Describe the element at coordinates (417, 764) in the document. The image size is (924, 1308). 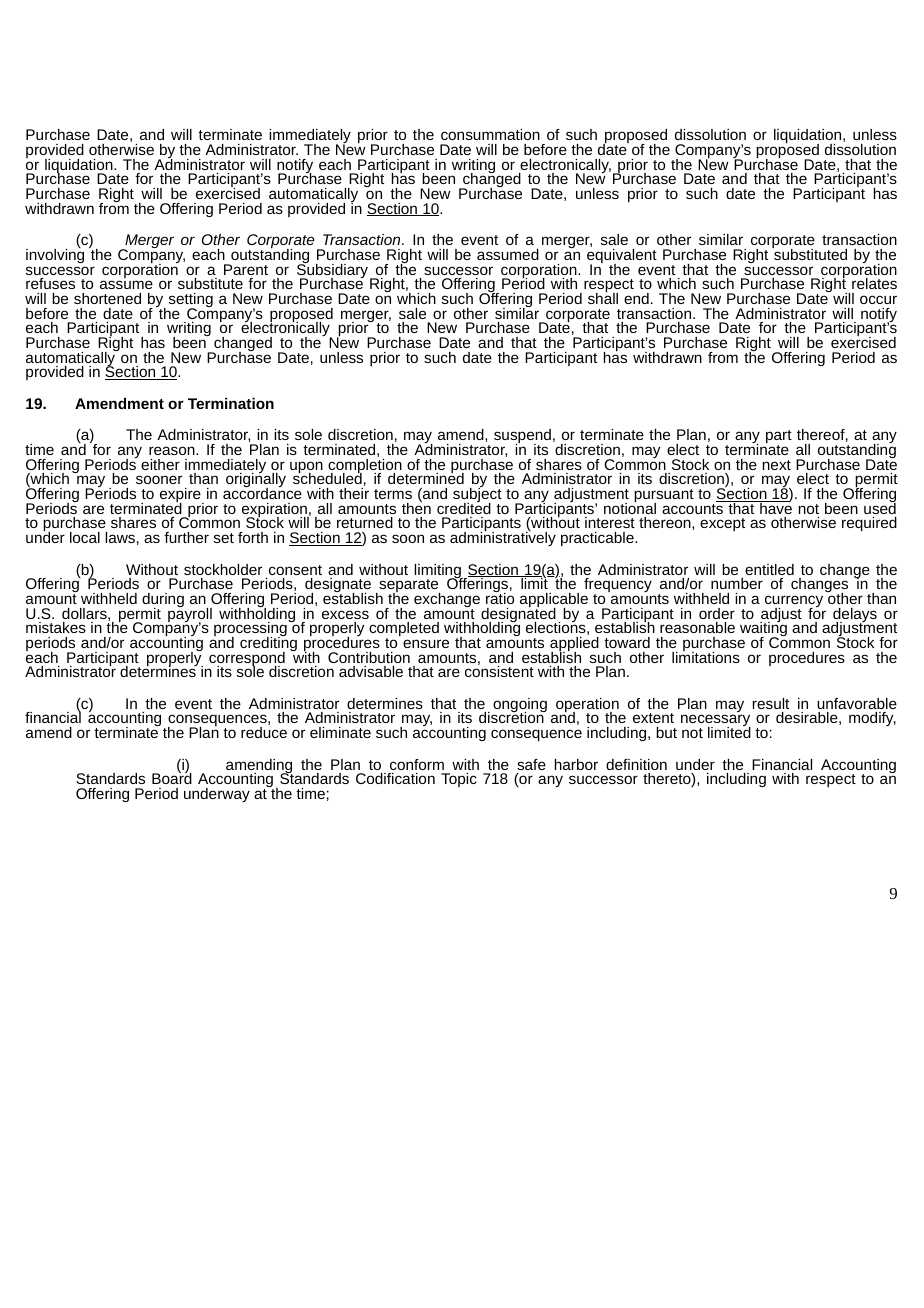
I see `conform` at that location.
